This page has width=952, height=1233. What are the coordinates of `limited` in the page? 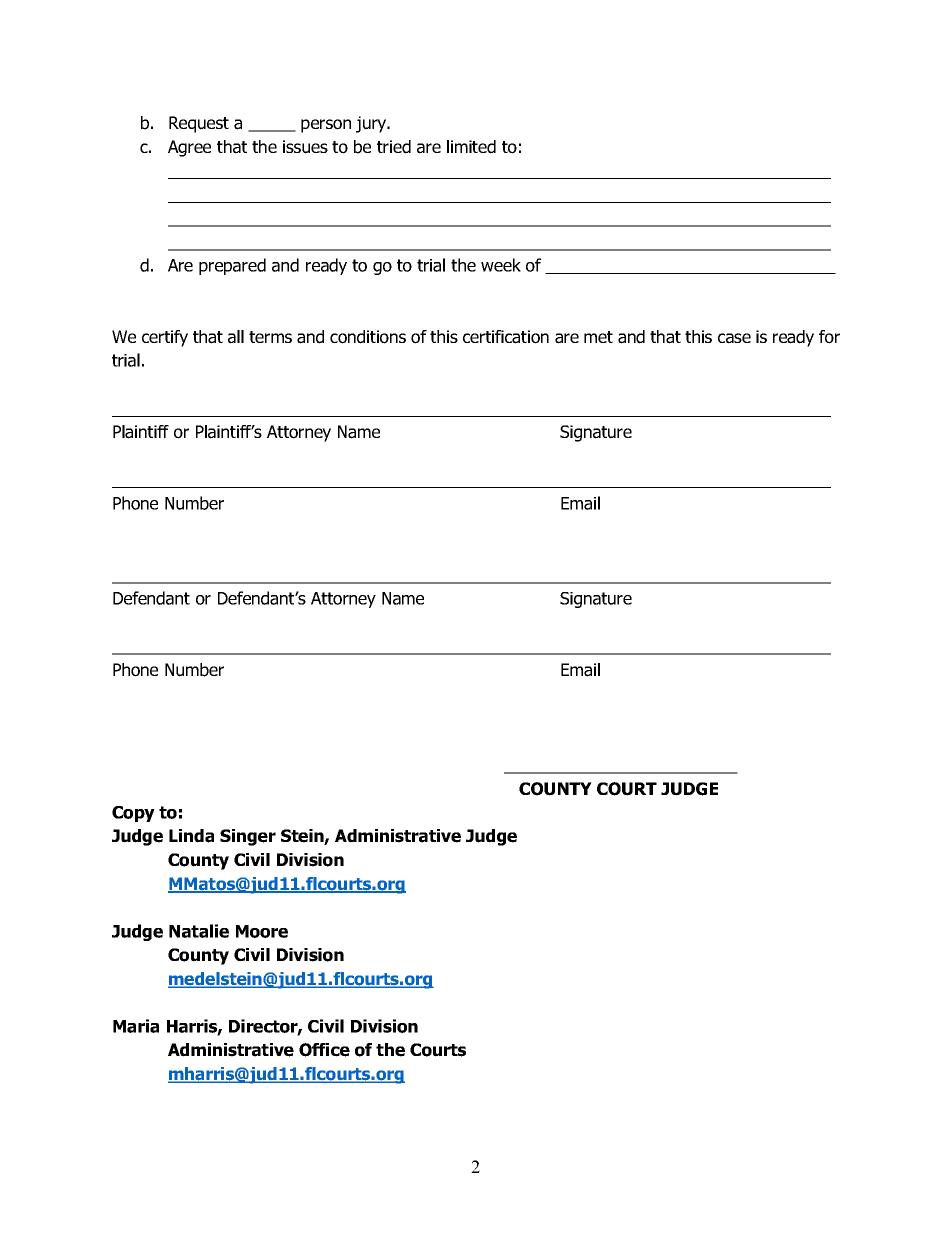 It's located at (471, 147).
